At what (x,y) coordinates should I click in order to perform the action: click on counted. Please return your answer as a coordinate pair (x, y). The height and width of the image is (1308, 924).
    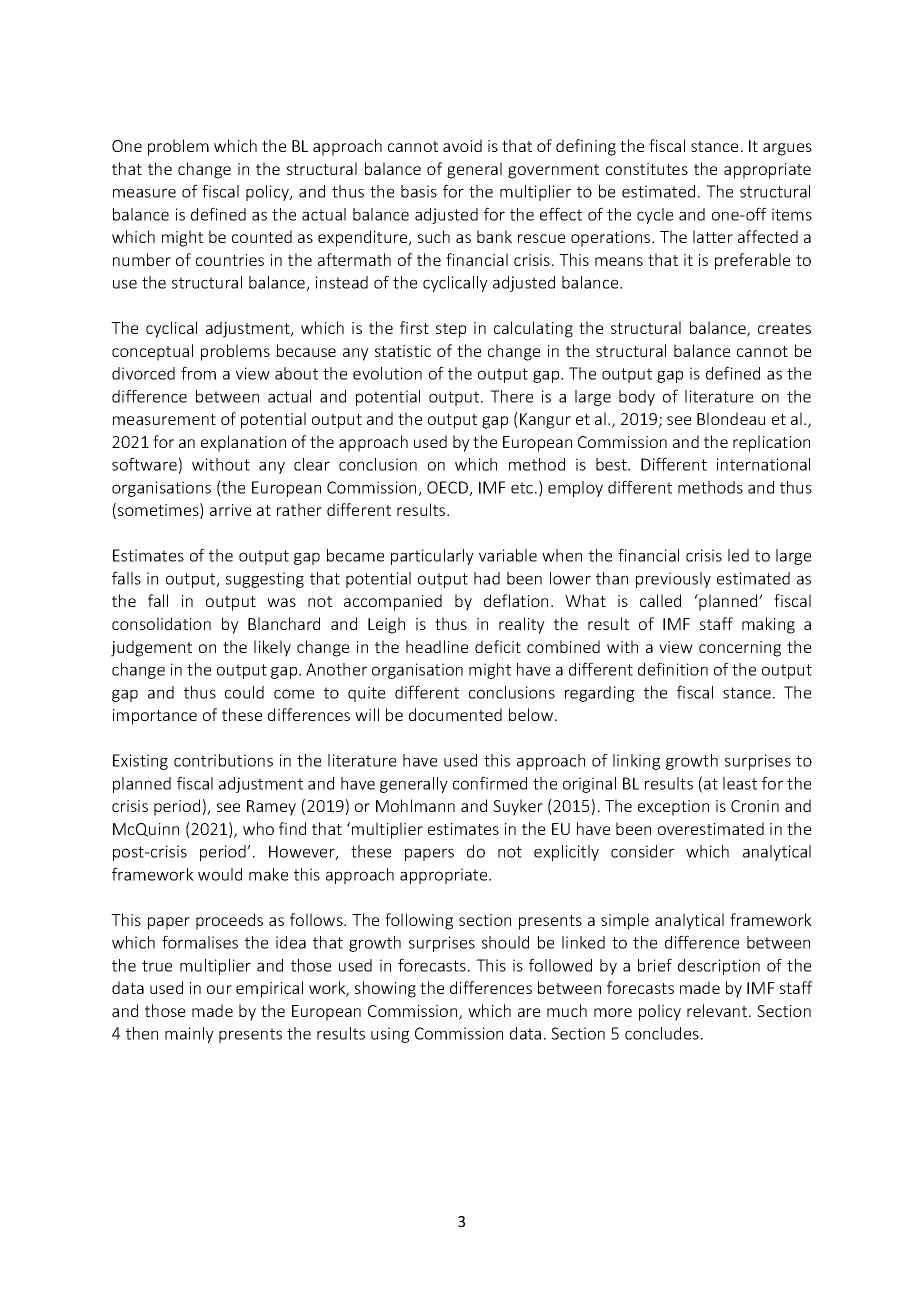
    Looking at the image, I should click on (262, 236).
